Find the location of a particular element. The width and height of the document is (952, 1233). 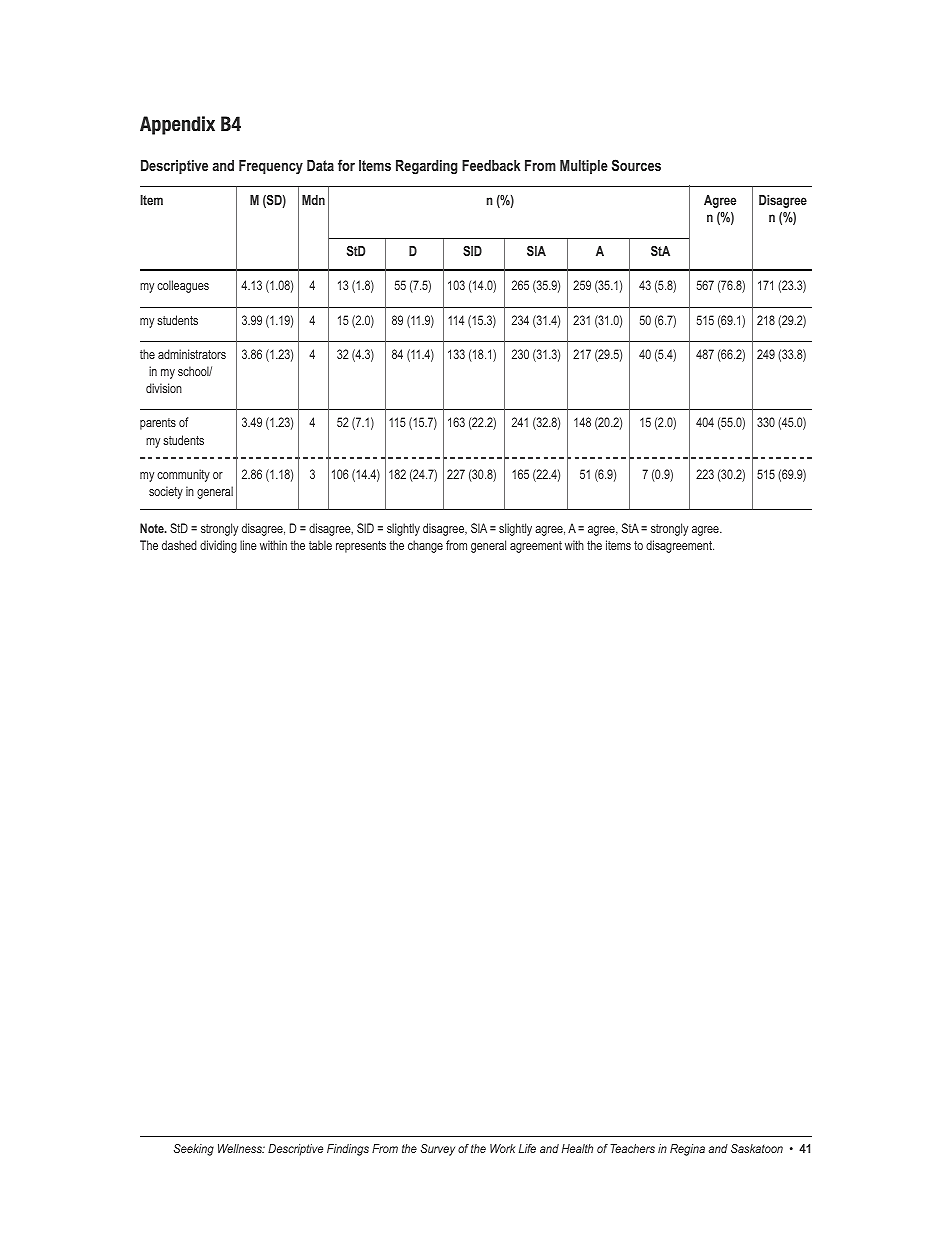

Wellness is located at coordinates (241, 1148).
